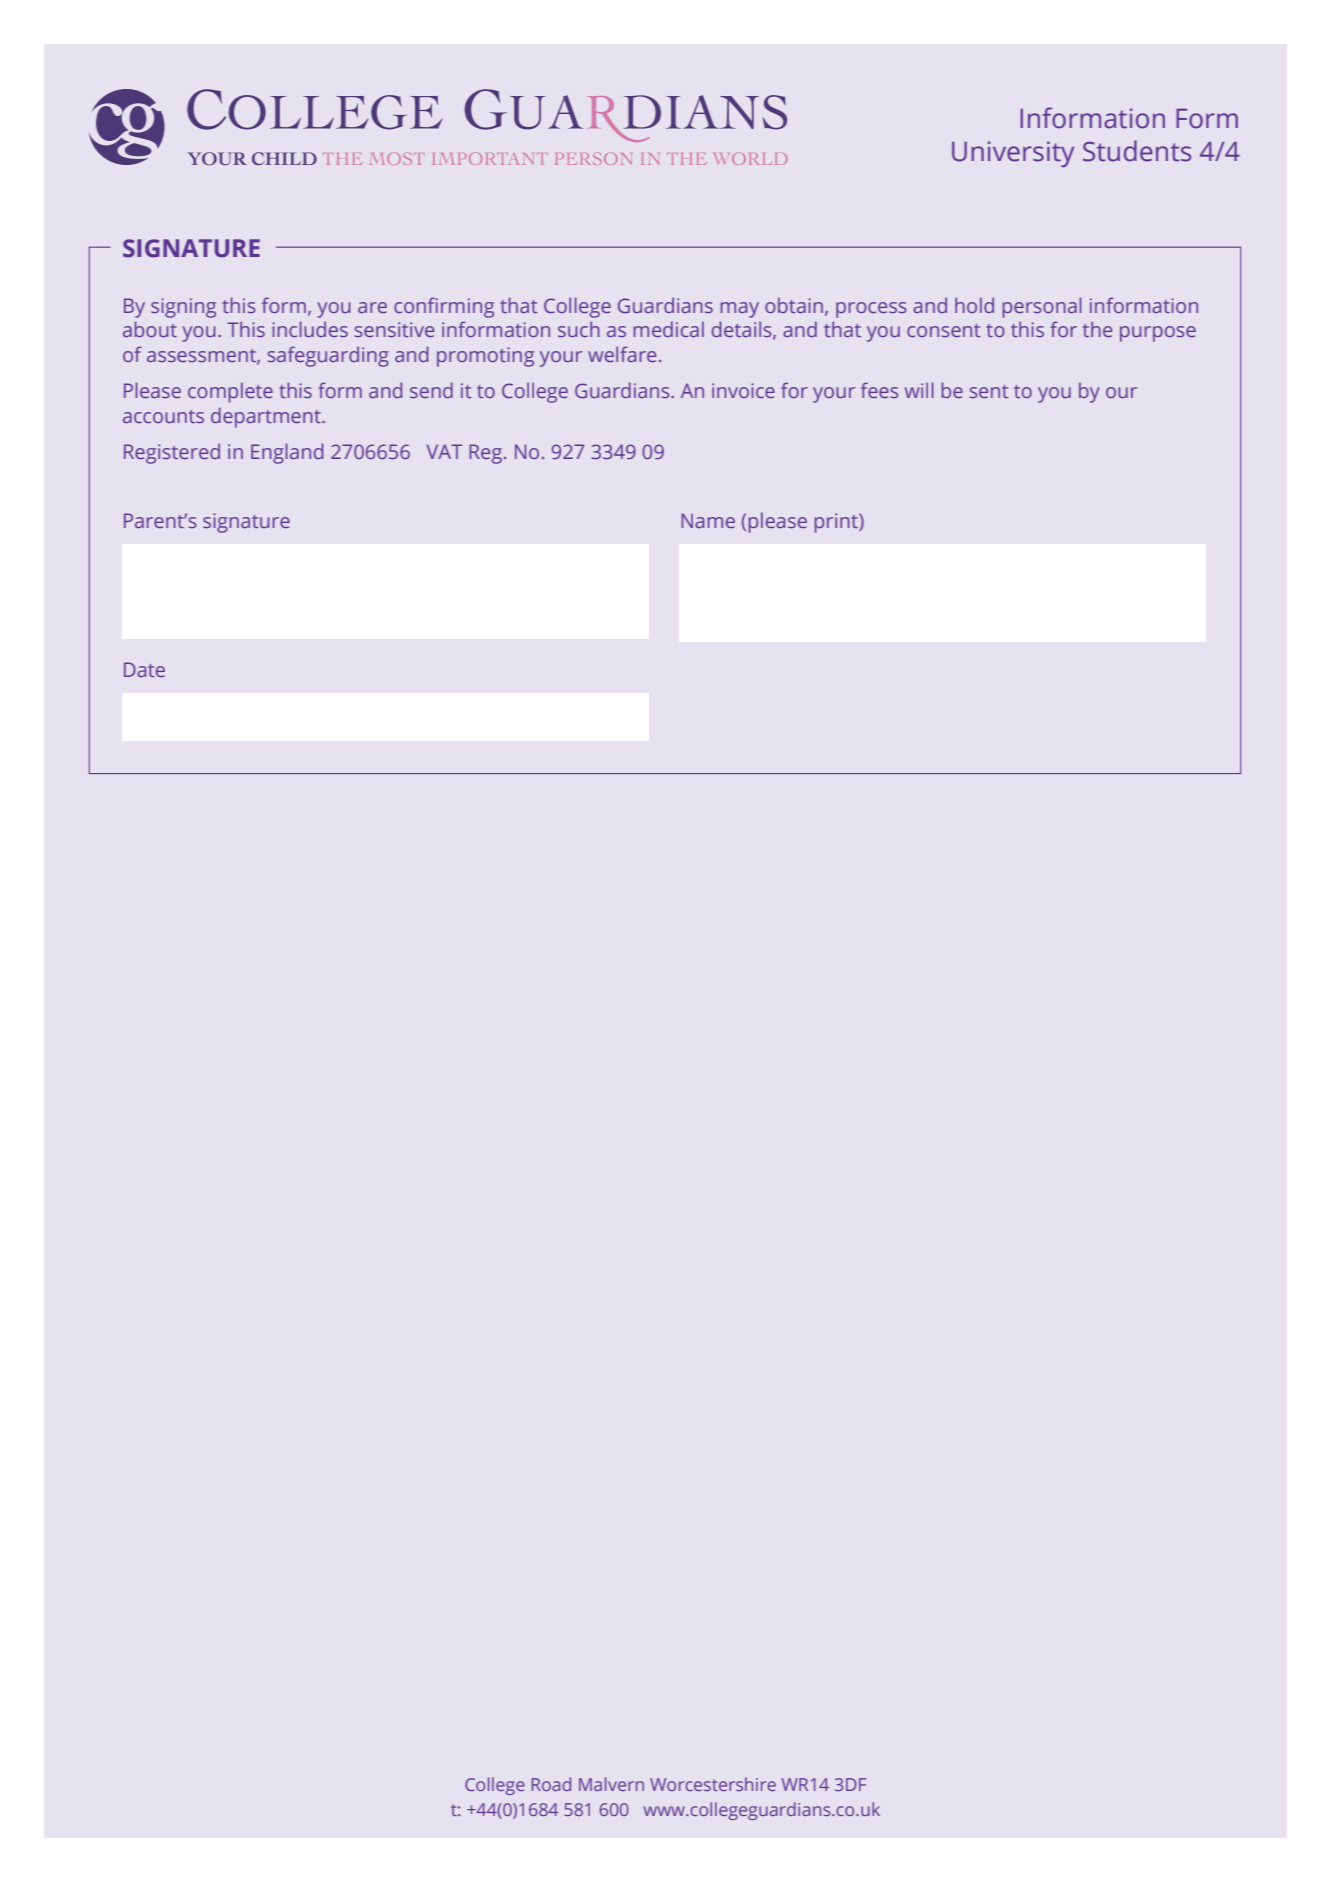 Image resolution: width=1331 pixels, height=1882 pixels. Describe the element at coordinates (144, 669) in the screenshot. I see `Date` at that location.
